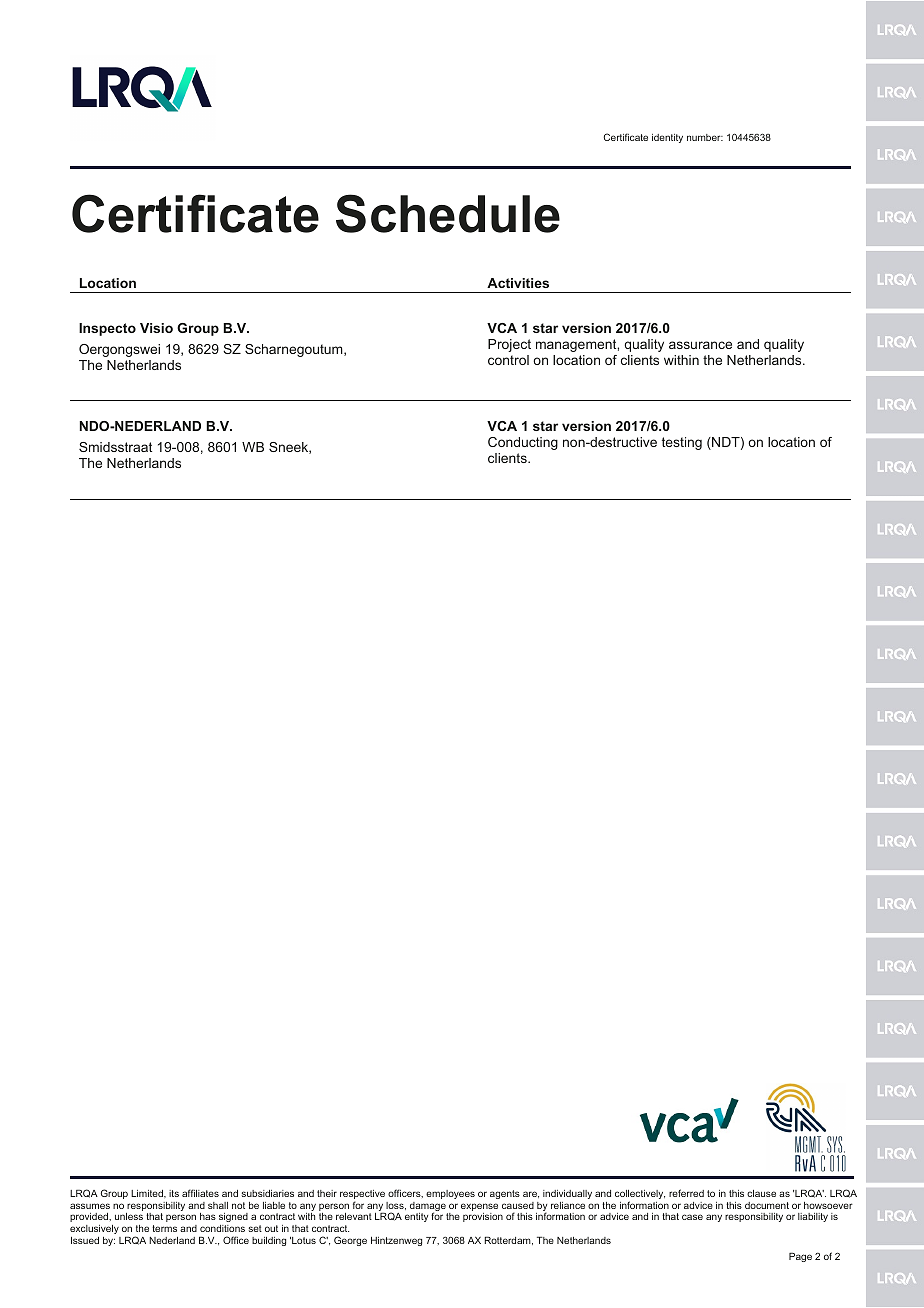  Describe the element at coordinates (448, 213) in the screenshot. I see `Schedule` at that location.
